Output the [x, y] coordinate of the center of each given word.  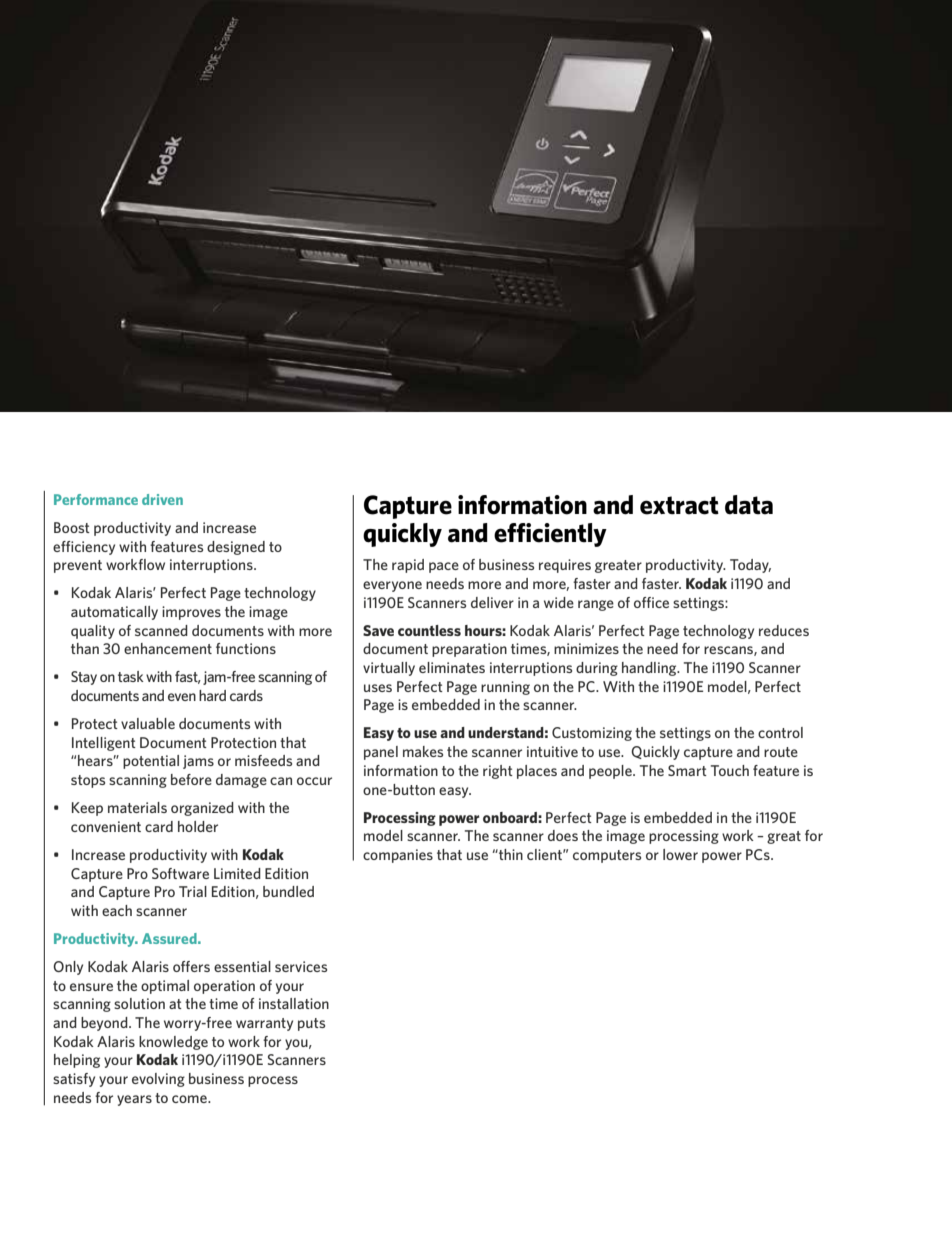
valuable [148, 723]
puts [311, 1024]
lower [680, 854]
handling [650, 669]
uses [378, 688]
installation [294, 1003]
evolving [158, 1080]
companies [398, 856]
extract [679, 505]
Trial [193, 891]
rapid [408, 566]
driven [162, 499]
